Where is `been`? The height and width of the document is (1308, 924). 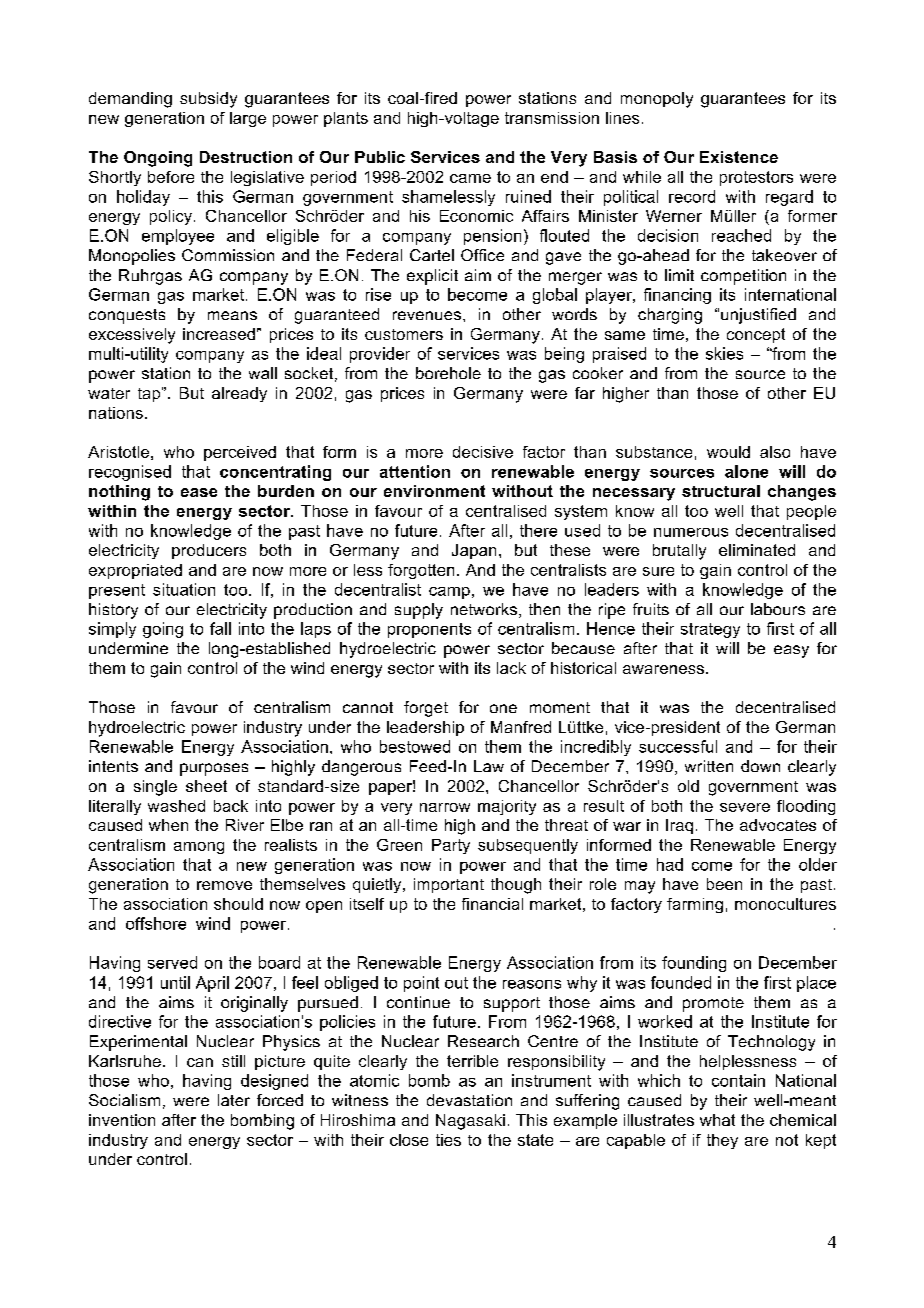 been is located at coordinates (724, 884).
